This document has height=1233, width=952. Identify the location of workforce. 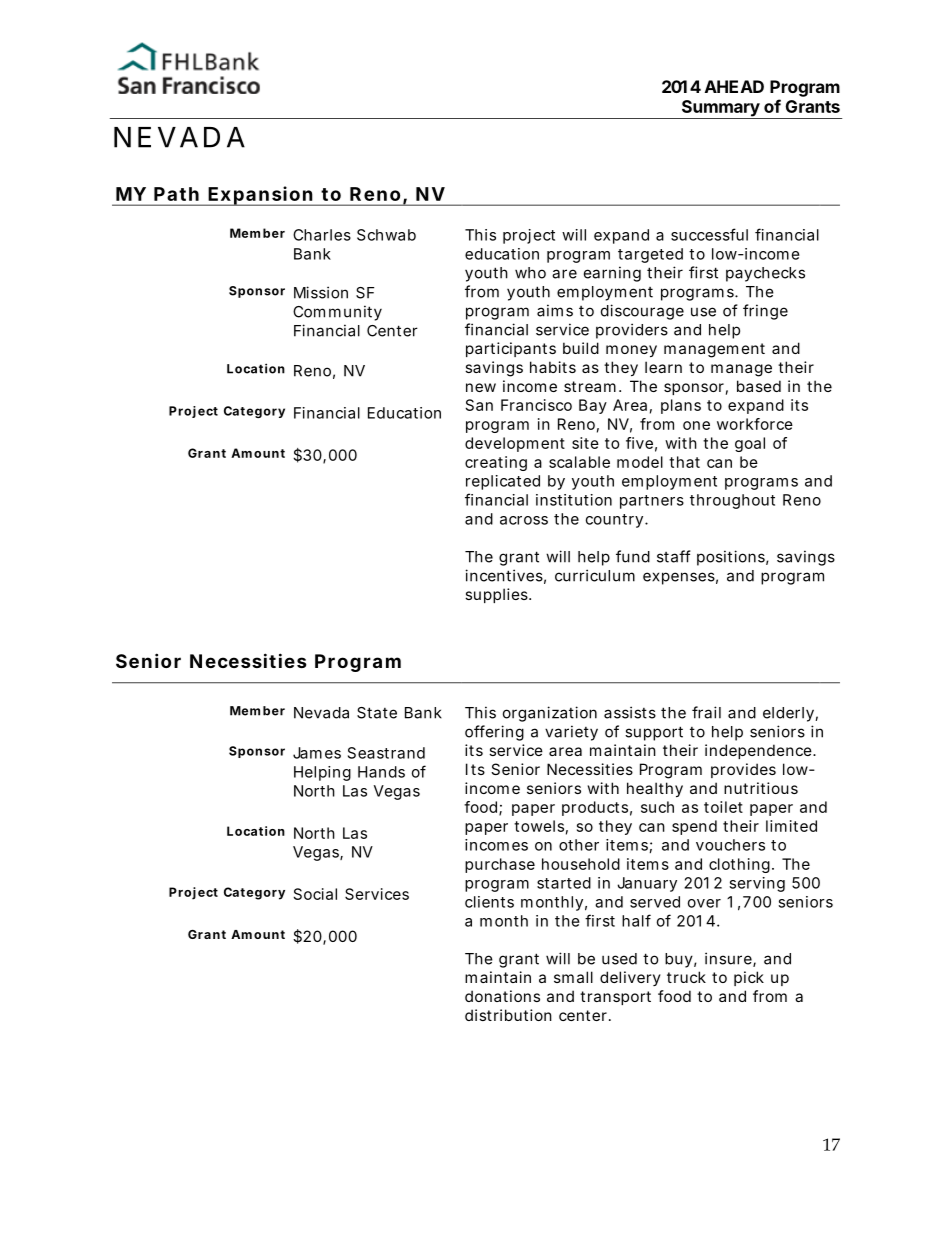
(755, 424).
